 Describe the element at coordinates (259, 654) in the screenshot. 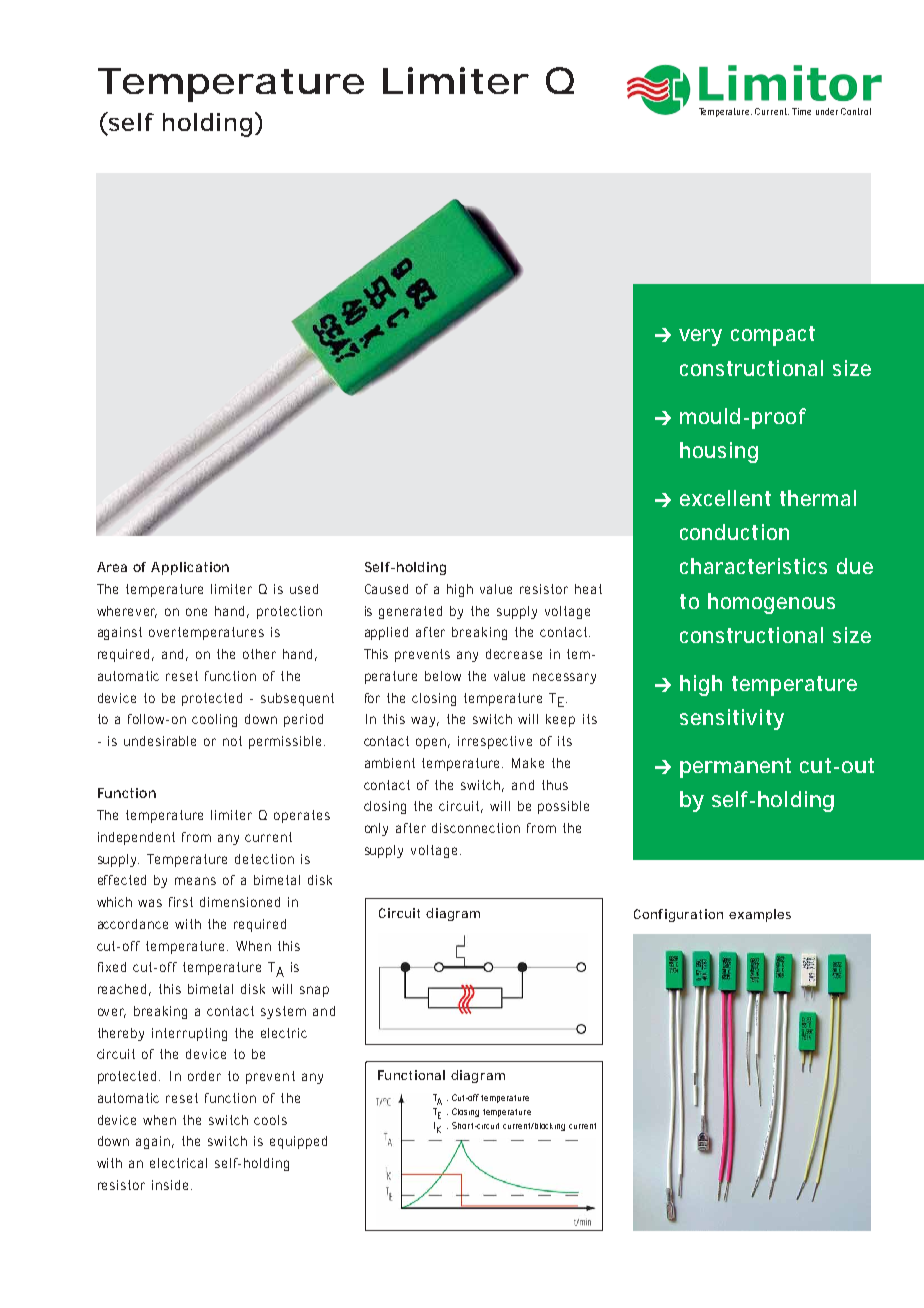

I see `other` at that location.
